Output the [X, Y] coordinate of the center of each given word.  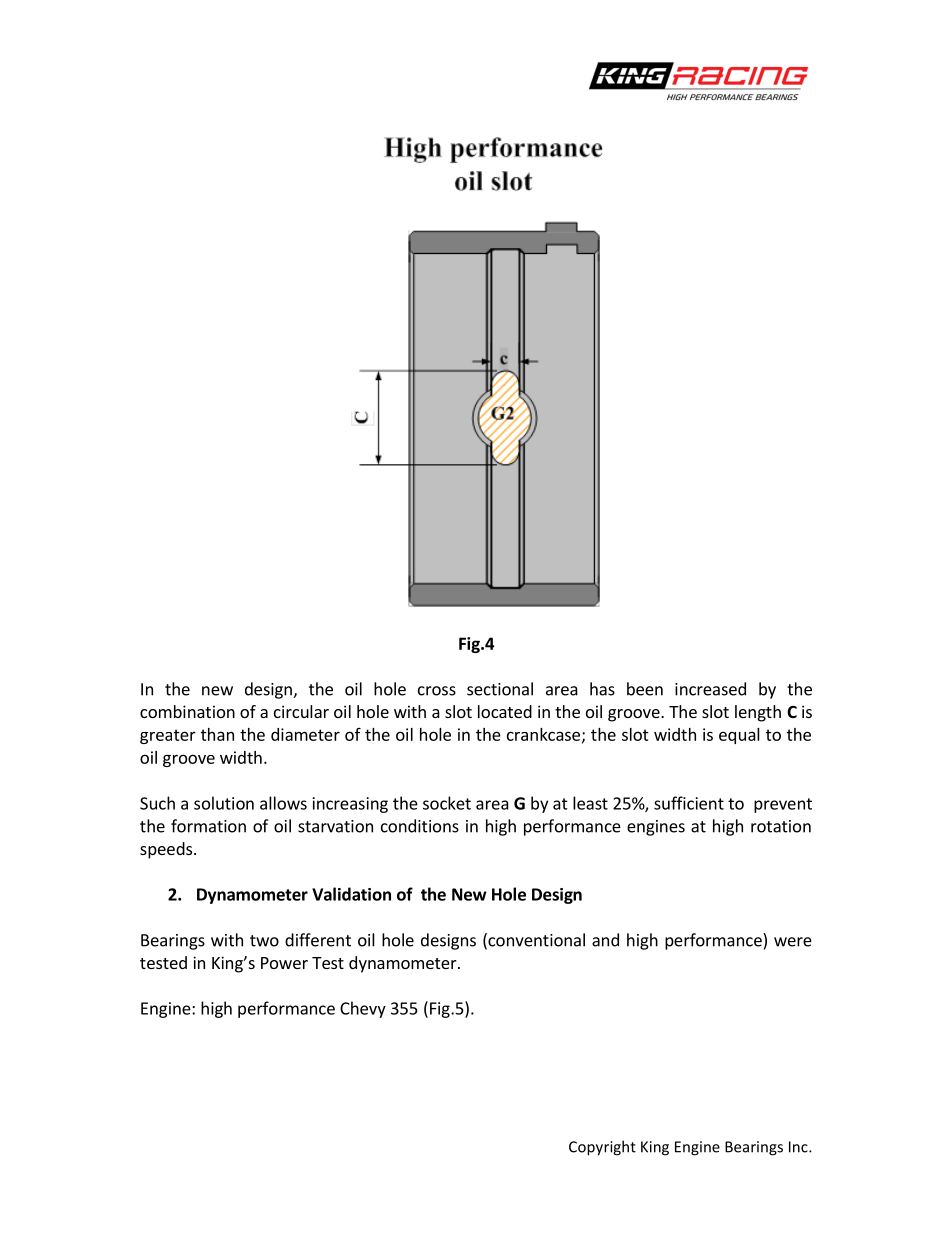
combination [187, 711]
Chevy [363, 1009]
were [793, 942]
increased [710, 689]
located [505, 711]
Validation [351, 894]
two [264, 941]
